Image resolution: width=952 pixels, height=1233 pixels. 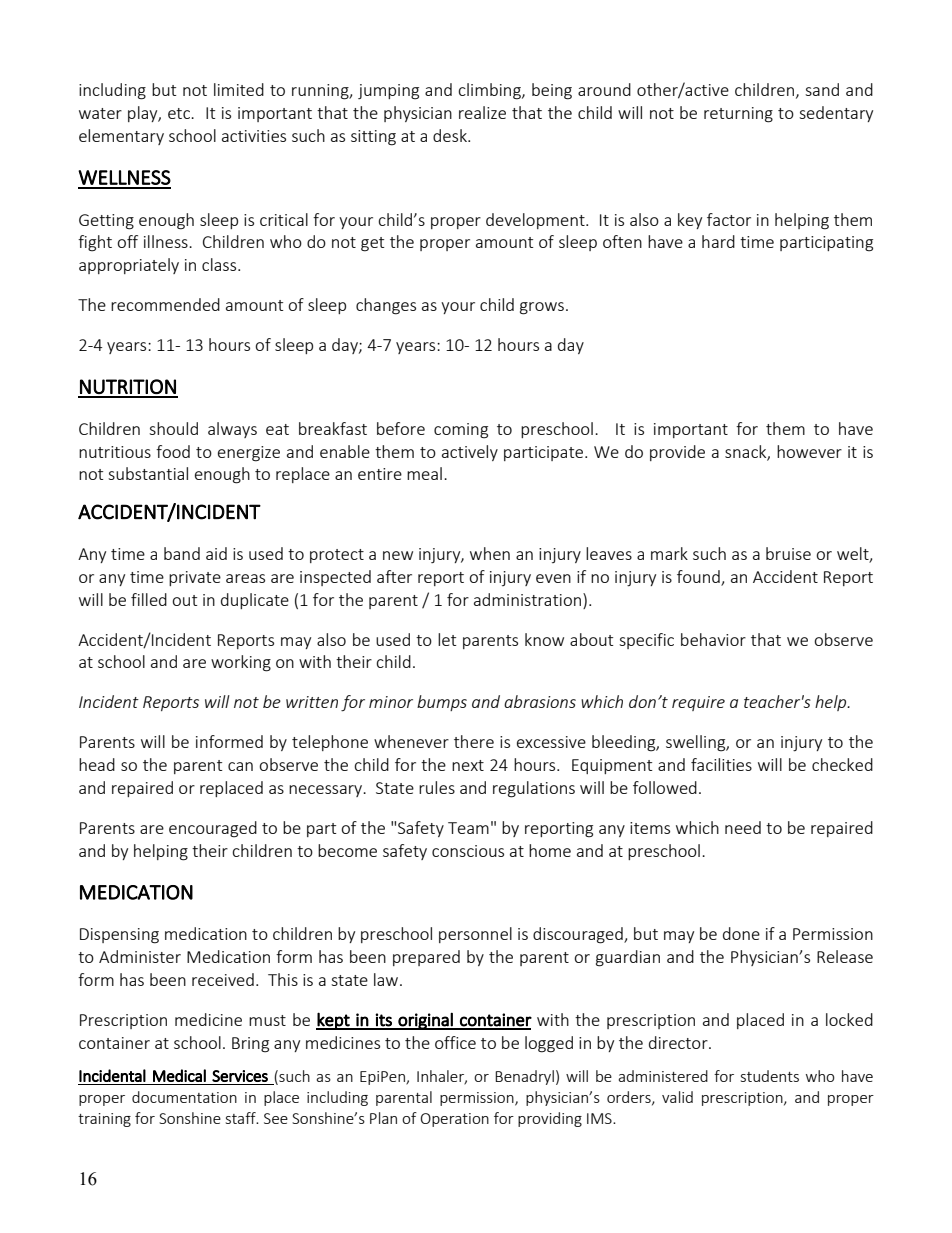 What do you see at coordinates (738, 115) in the screenshot?
I see `returning` at bounding box center [738, 115].
